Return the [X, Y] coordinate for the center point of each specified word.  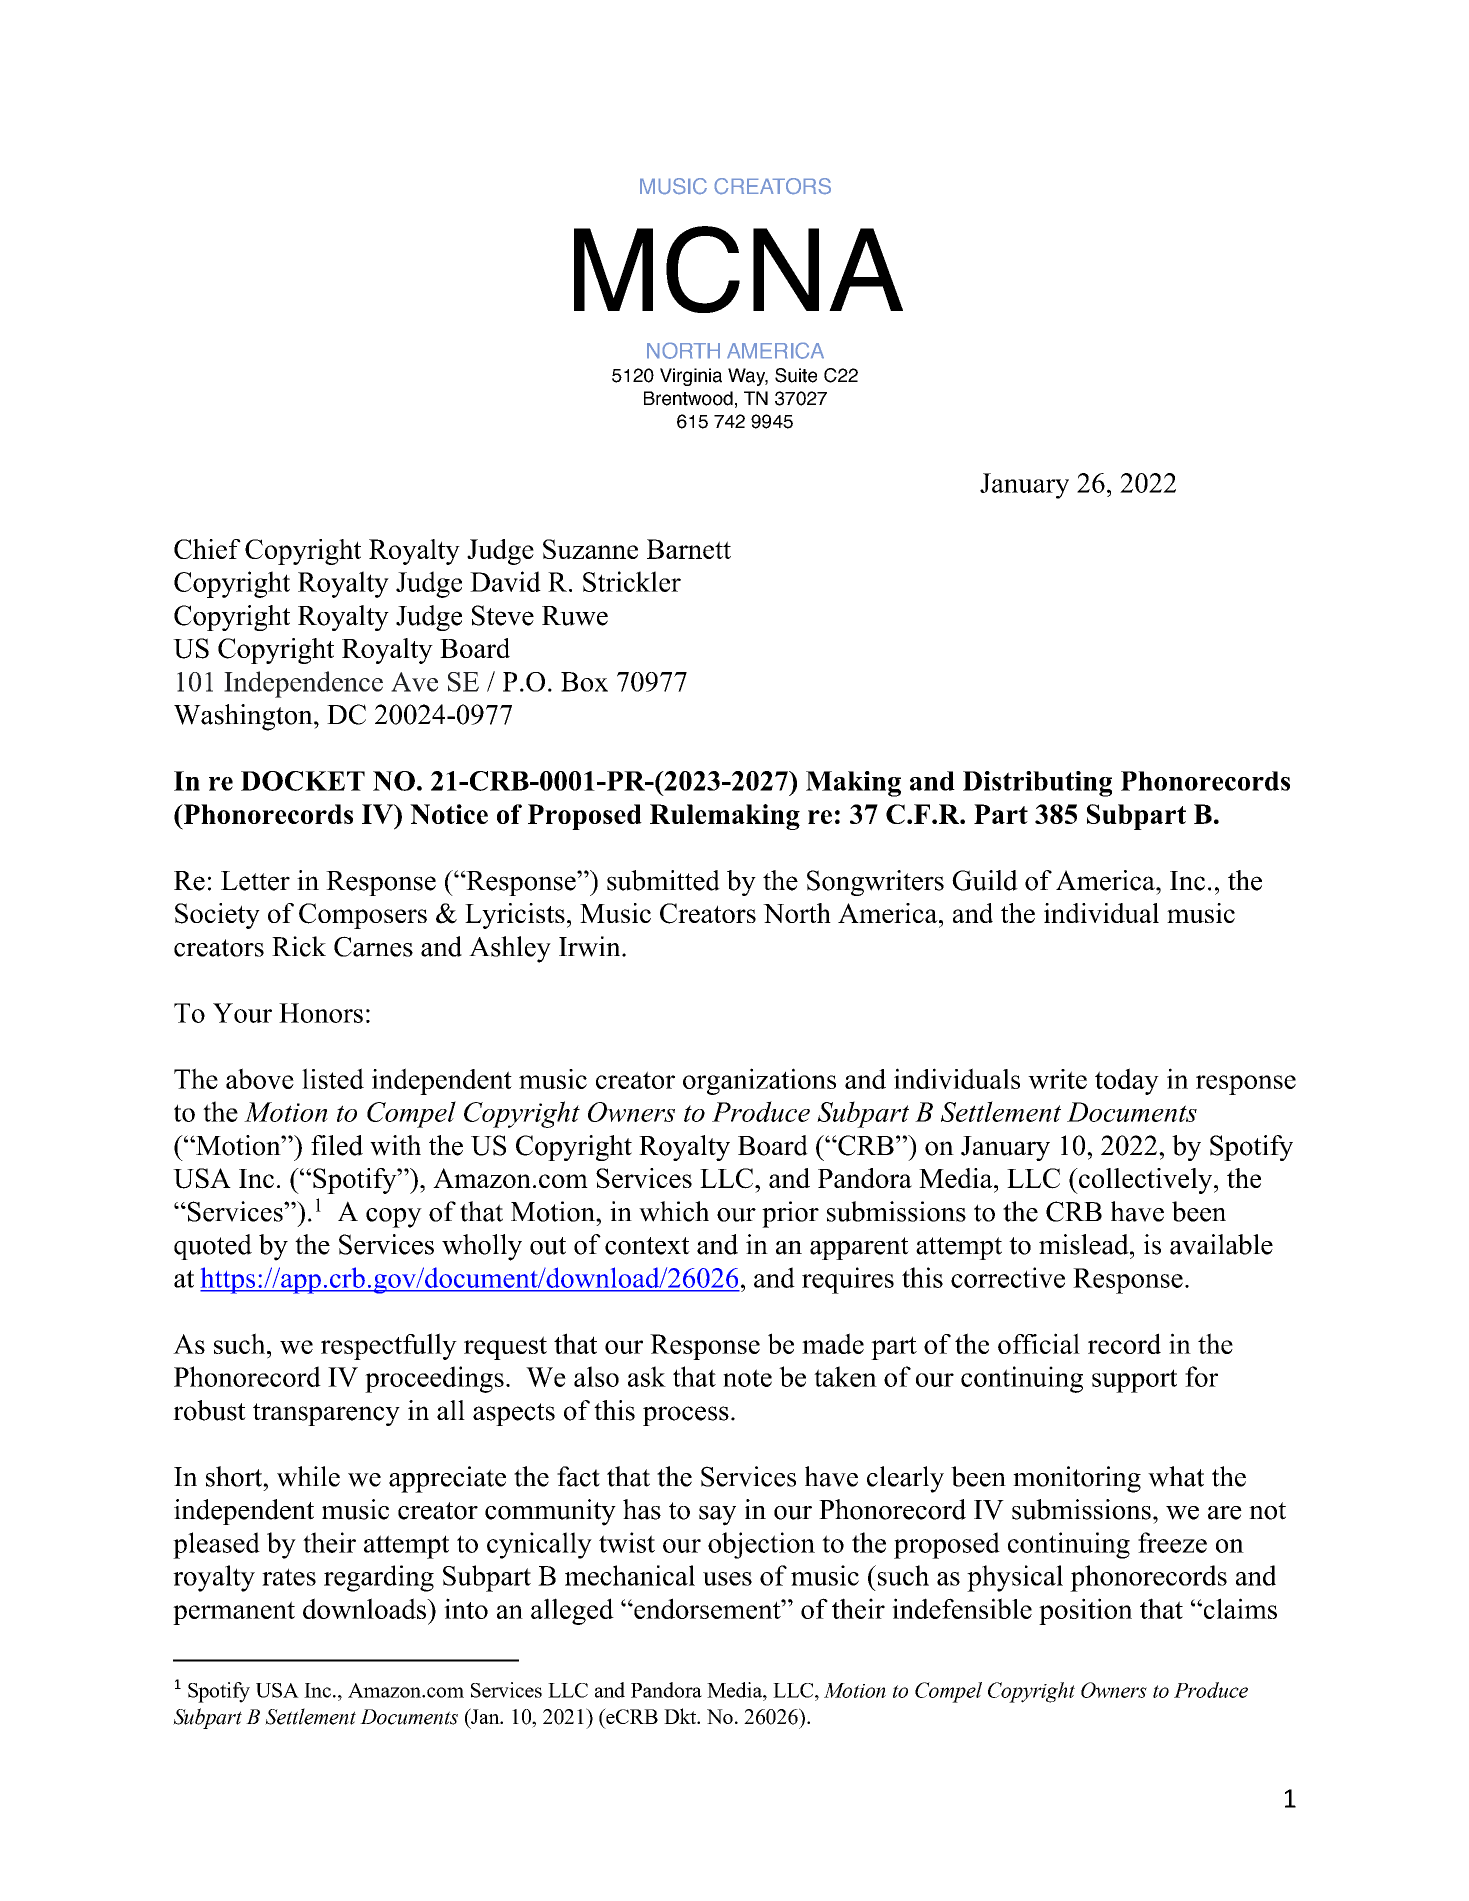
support [1134, 1381]
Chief [207, 549]
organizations [759, 1081]
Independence [303, 684]
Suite [796, 375]
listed [333, 1078]
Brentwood [688, 398]
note [747, 1378]
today [1127, 1081]
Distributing [1037, 784]
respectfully [389, 1346]
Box [584, 682]
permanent [234, 1613]
